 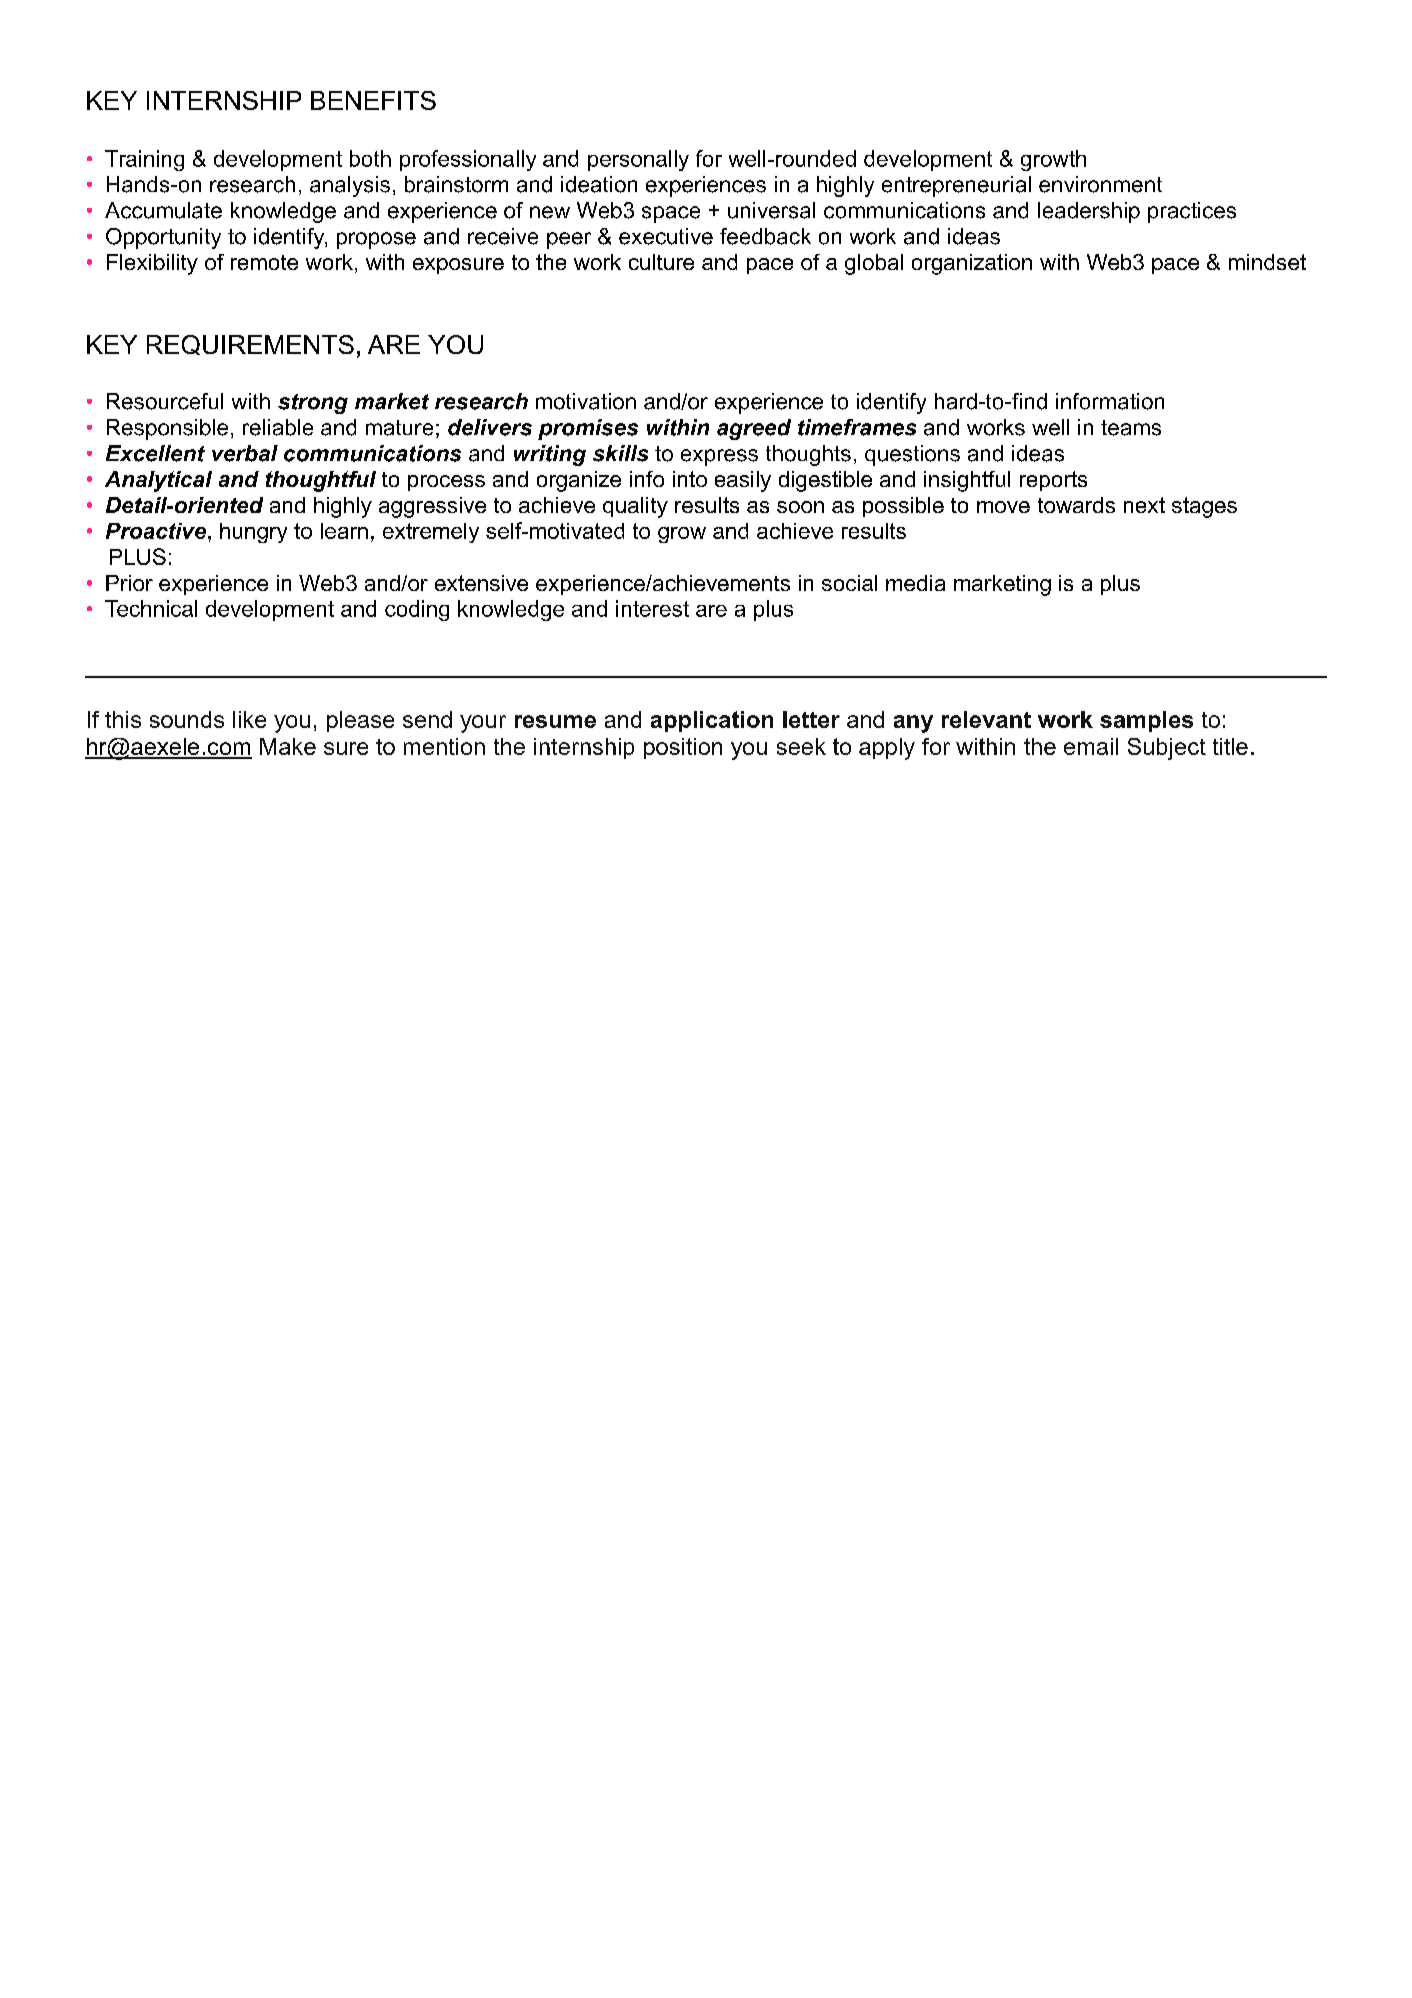 I want to click on BENEFITS, so click(x=373, y=100).
